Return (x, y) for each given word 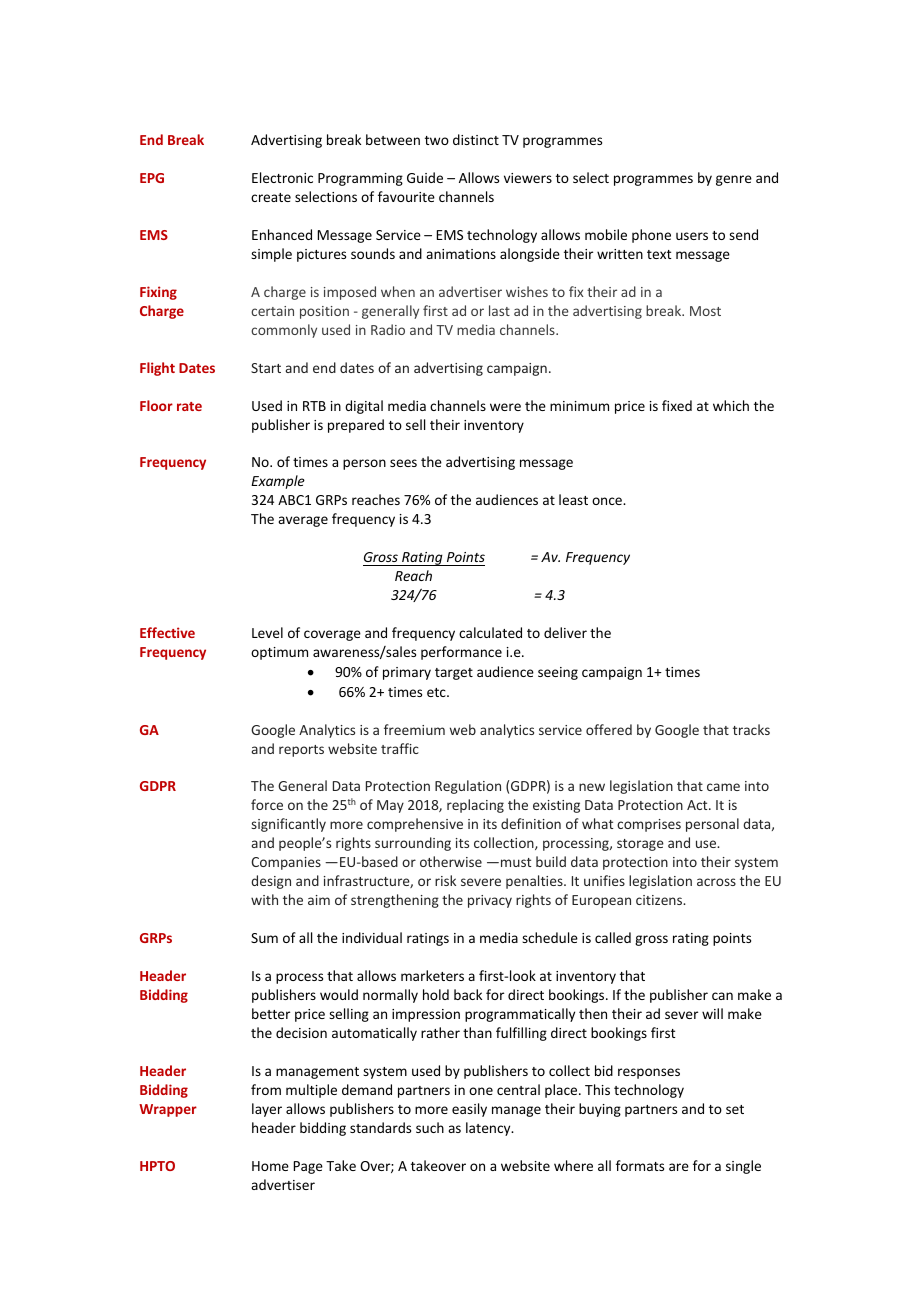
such (430, 1127)
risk (445, 880)
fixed (677, 405)
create (271, 197)
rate (189, 406)
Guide (425, 177)
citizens (660, 900)
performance (461, 653)
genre (734, 180)
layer (267, 1110)
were (505, 407)
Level (267, 632)
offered (609, 729)
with (264, 899)
